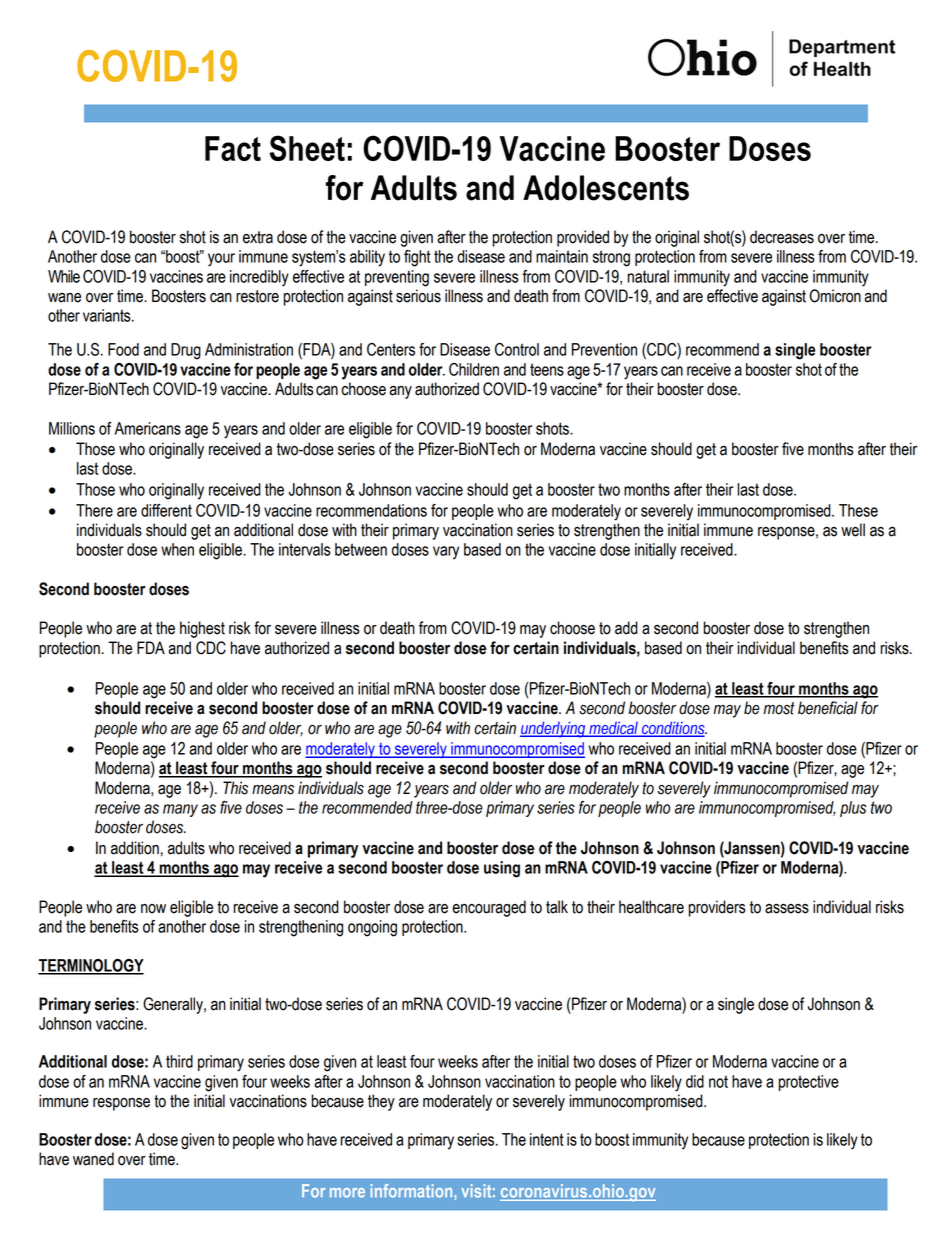 The image size is (952, 1233). Describe the element at coordinates (779, 708) in the page. I see `most` at that location.
